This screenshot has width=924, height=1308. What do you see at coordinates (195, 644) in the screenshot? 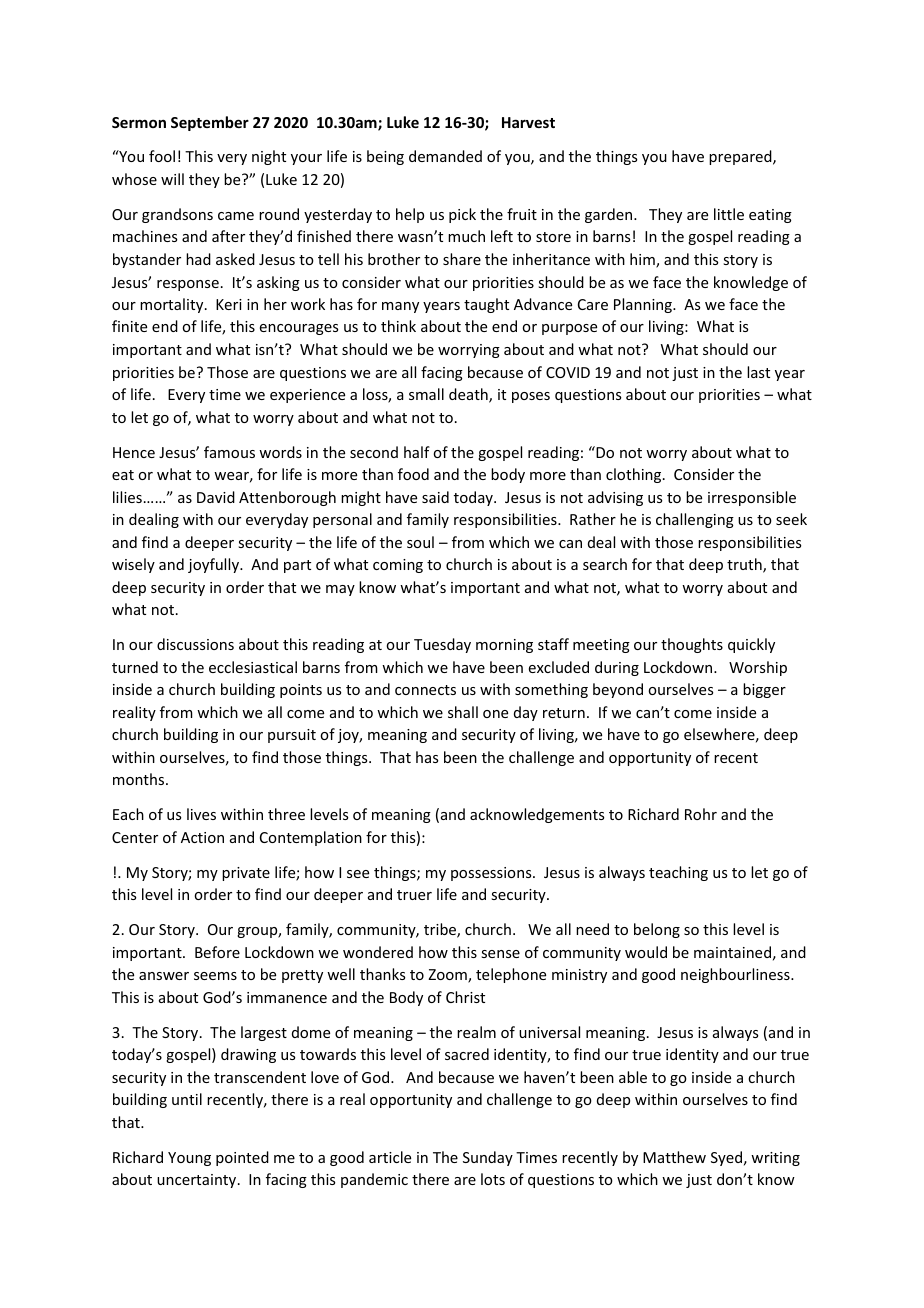
I see `discussions` at bounding box center [195, 644].
